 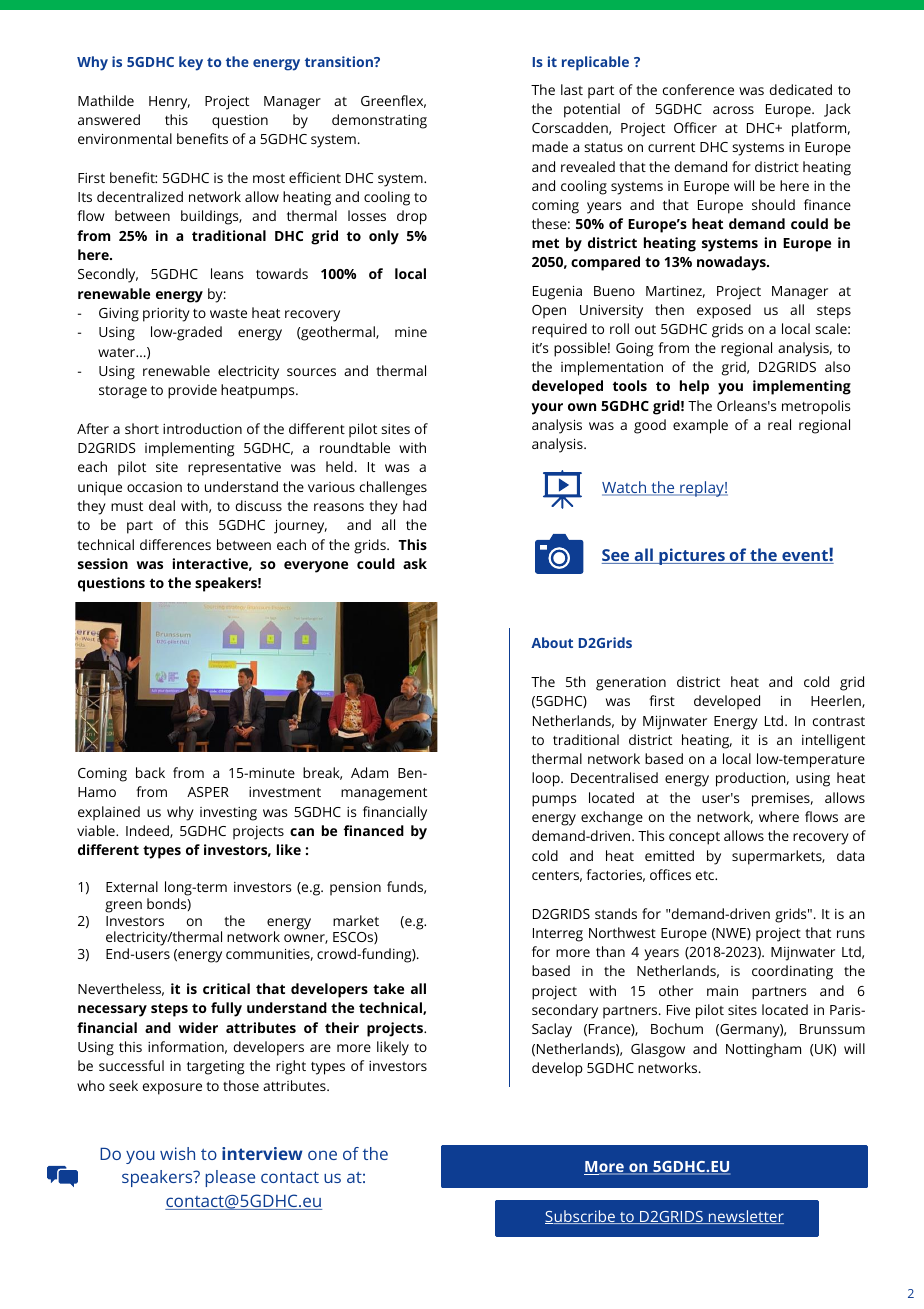 I want to click on demonstrating, so click(x=379, y=121).
